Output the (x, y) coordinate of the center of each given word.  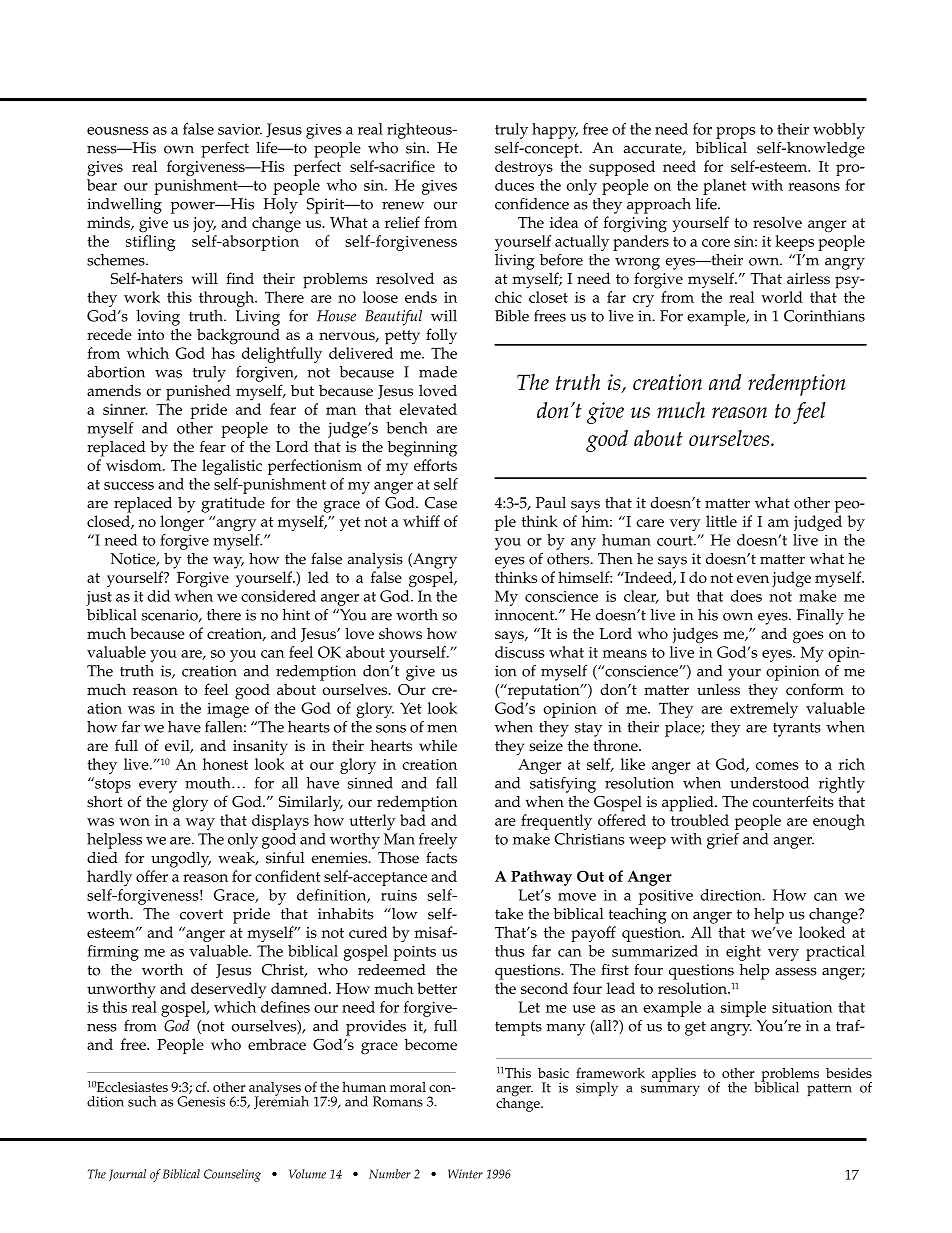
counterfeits (793, 801)
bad (413, 820)
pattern (829, 1089)
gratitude (233, 505)
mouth (209, 783)
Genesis (201, 1101)
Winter (465, 1174)
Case (441, 503)
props (735, 133)
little (721, 521)
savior (240, 129)
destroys (524, 168)
